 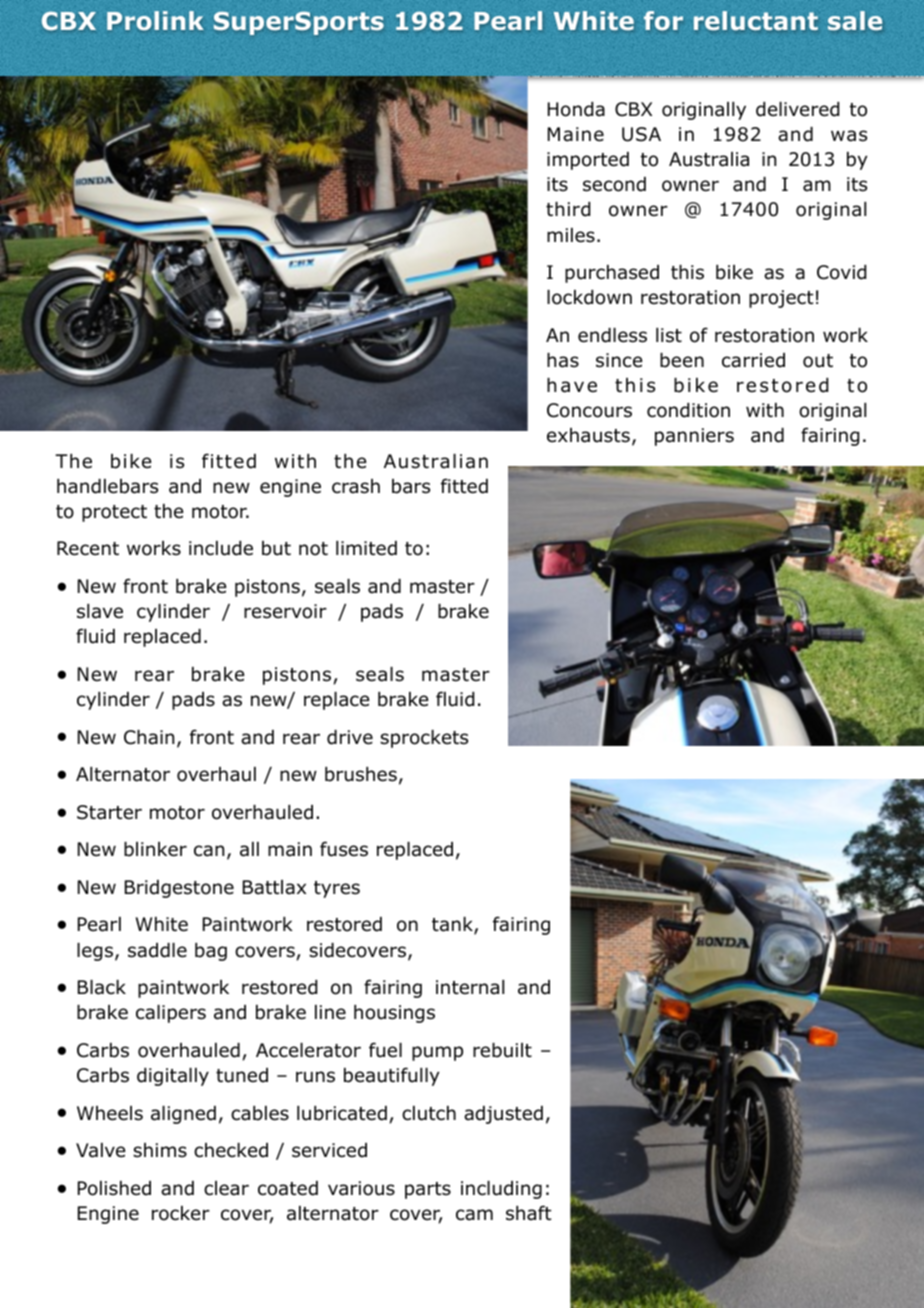 I want to click on internal, so click(x=470, y=987).
